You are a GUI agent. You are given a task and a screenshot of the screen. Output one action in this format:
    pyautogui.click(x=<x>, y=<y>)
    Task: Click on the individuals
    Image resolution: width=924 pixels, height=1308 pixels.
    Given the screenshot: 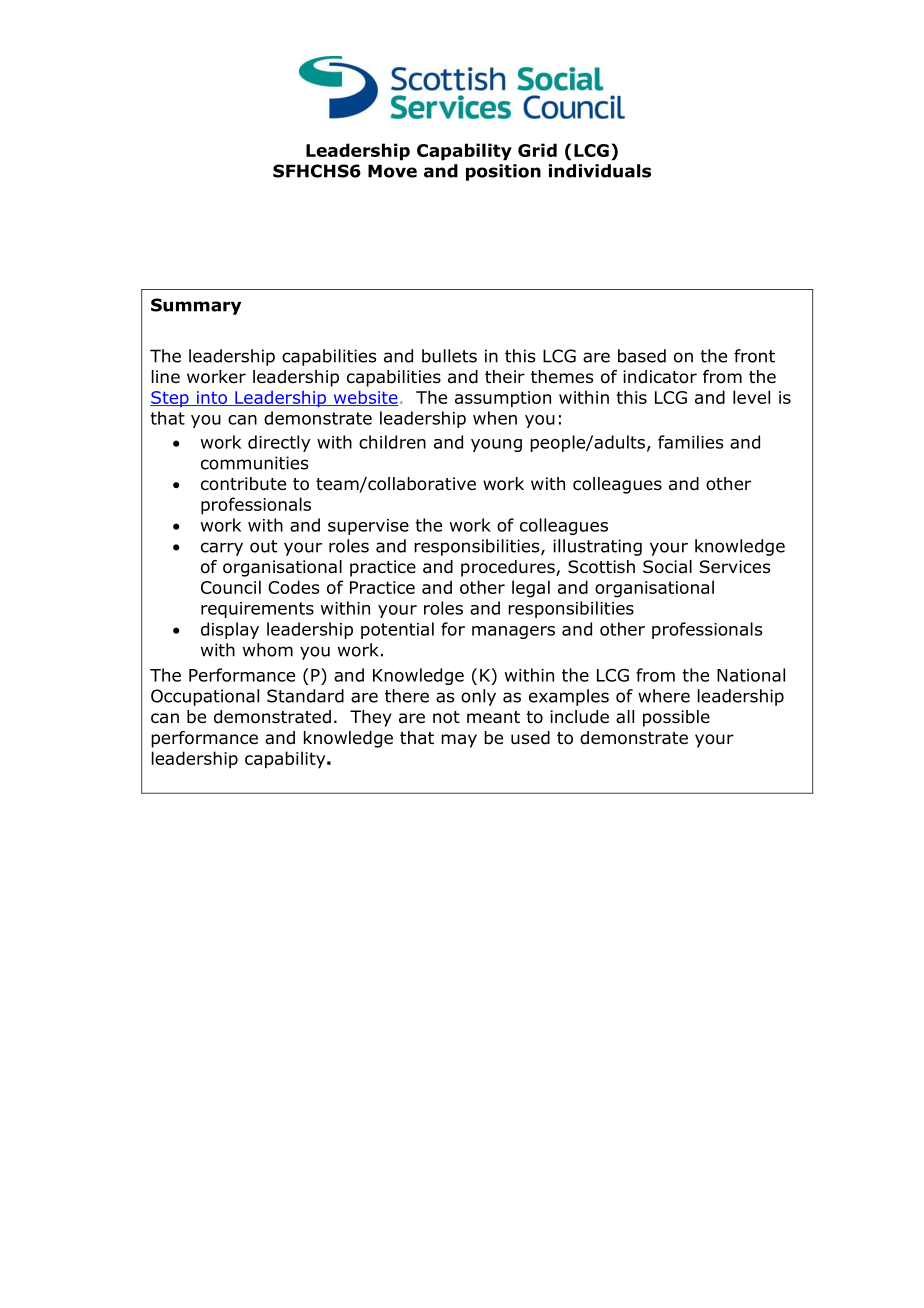 What is the action you would take?
    pyautogui.click(x=600, y=171)
